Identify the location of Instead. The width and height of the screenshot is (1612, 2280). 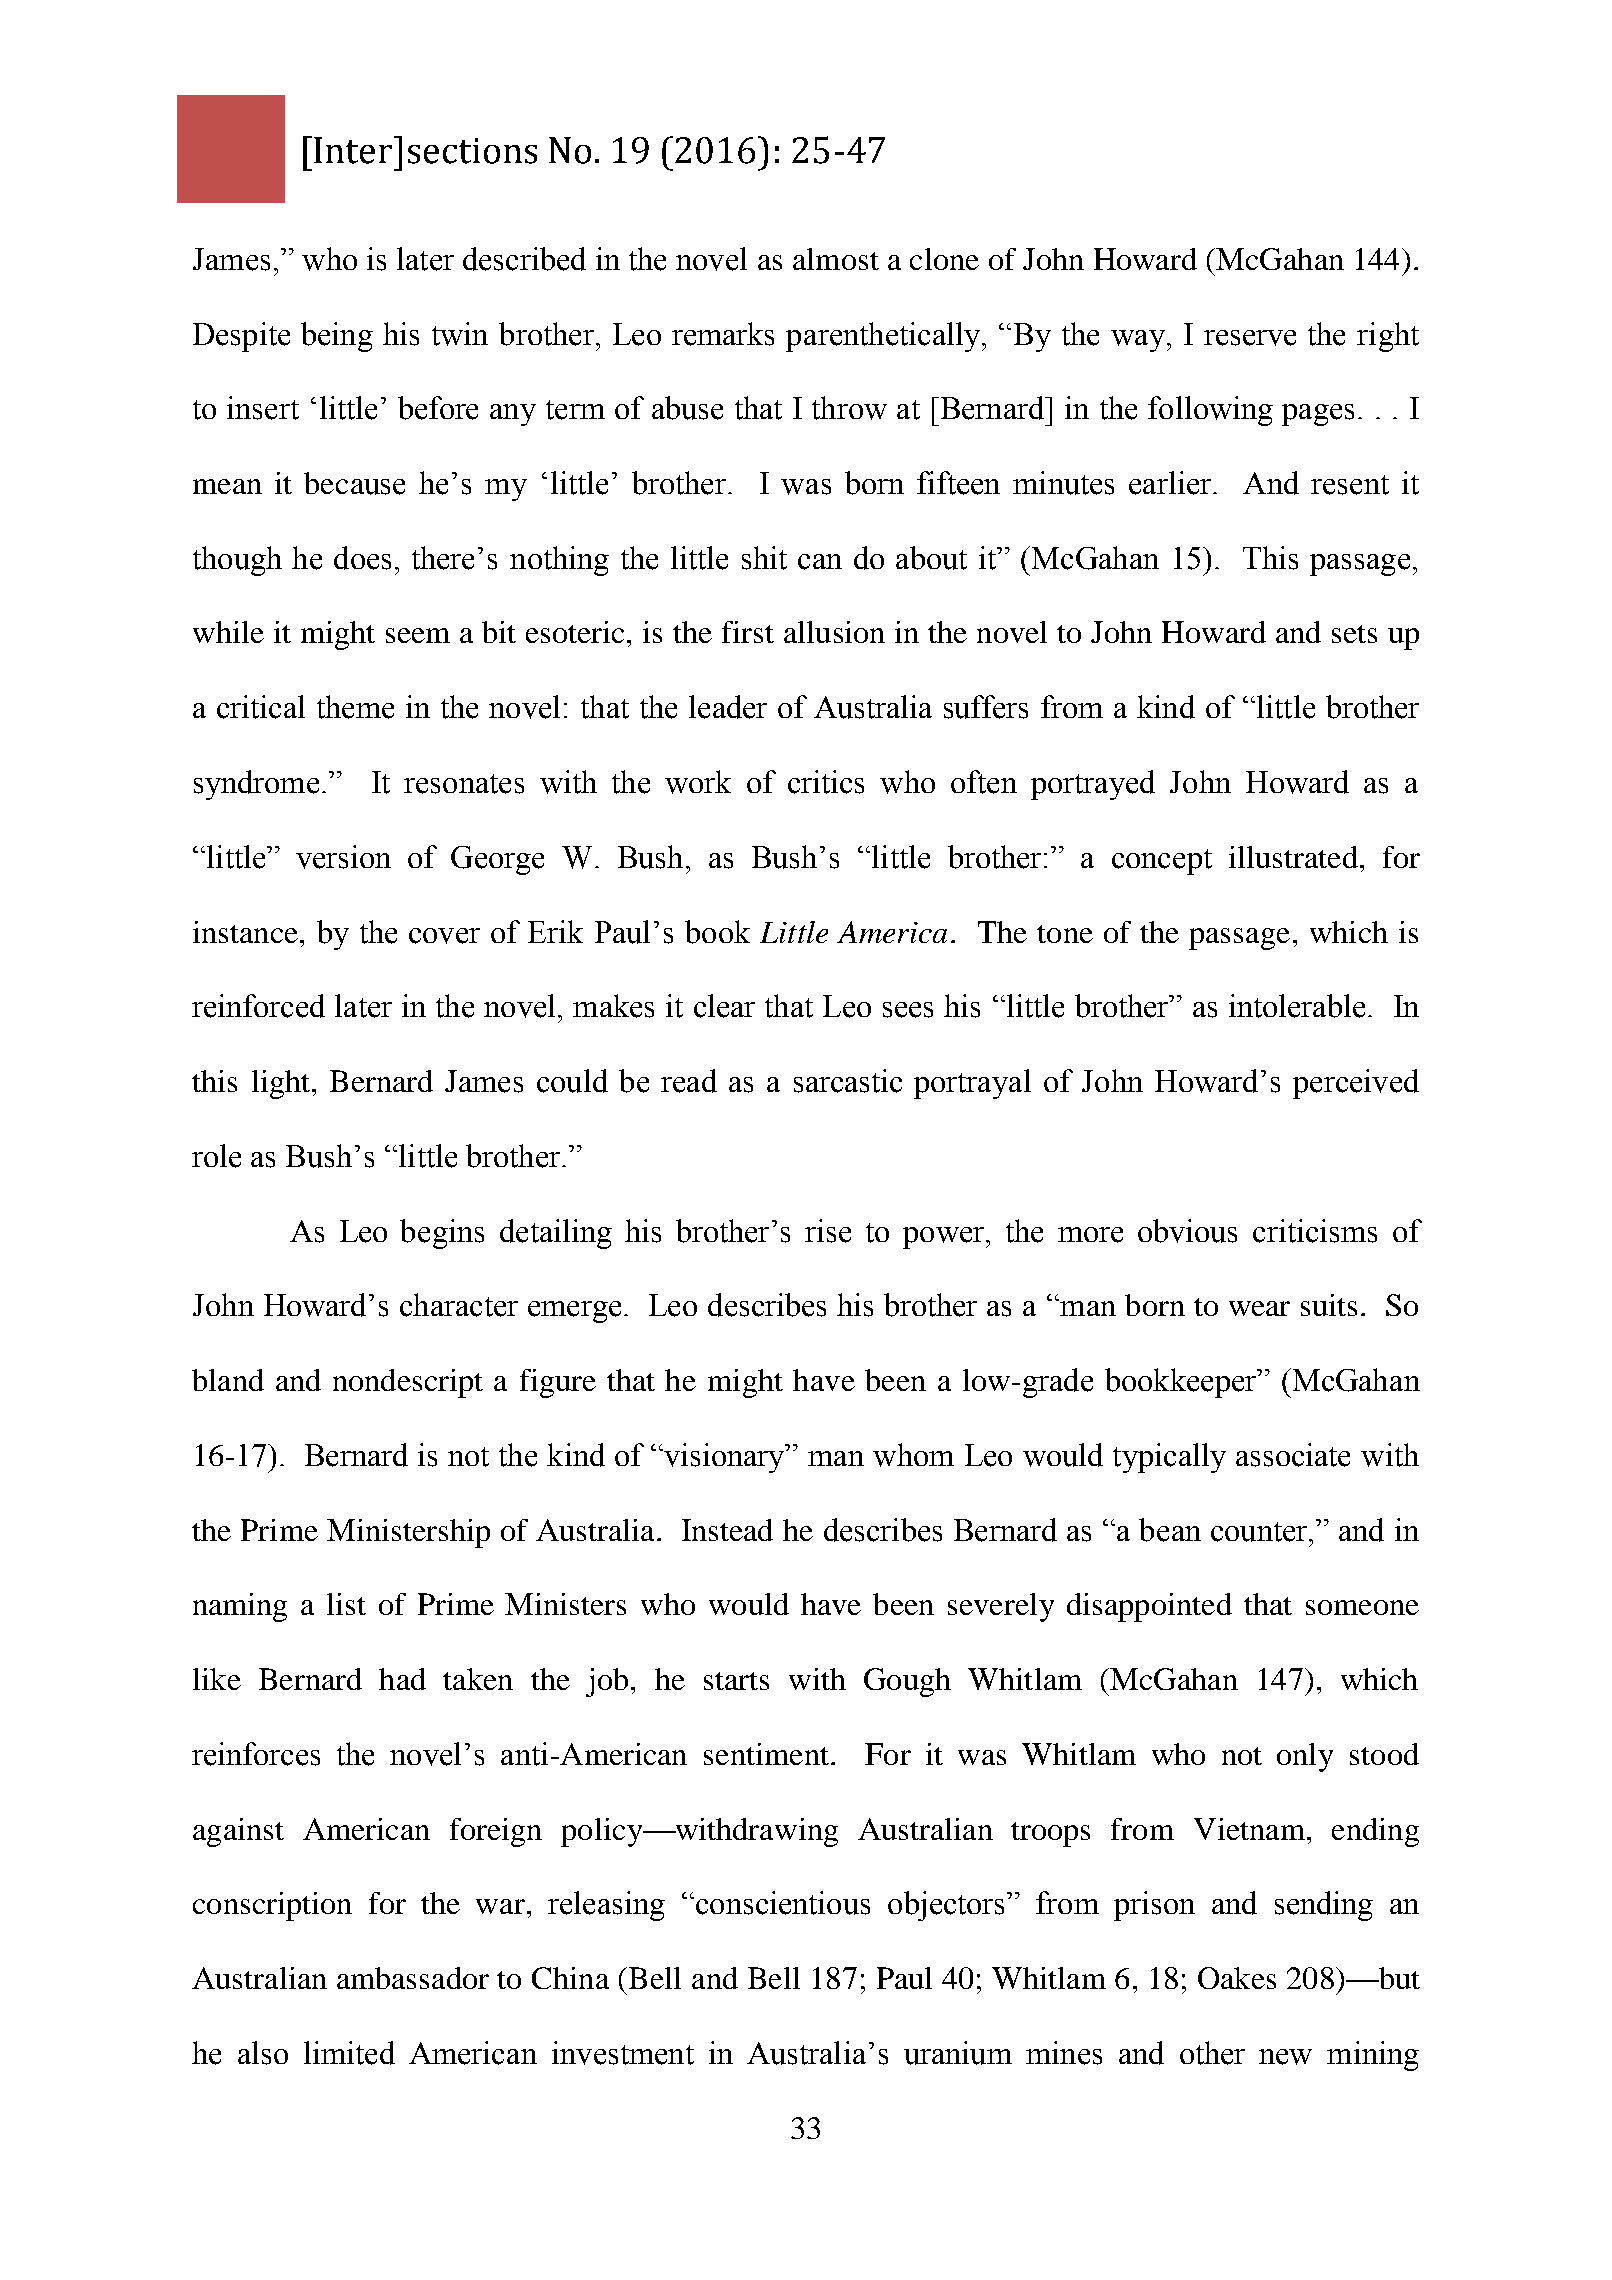
(727, 1530).
